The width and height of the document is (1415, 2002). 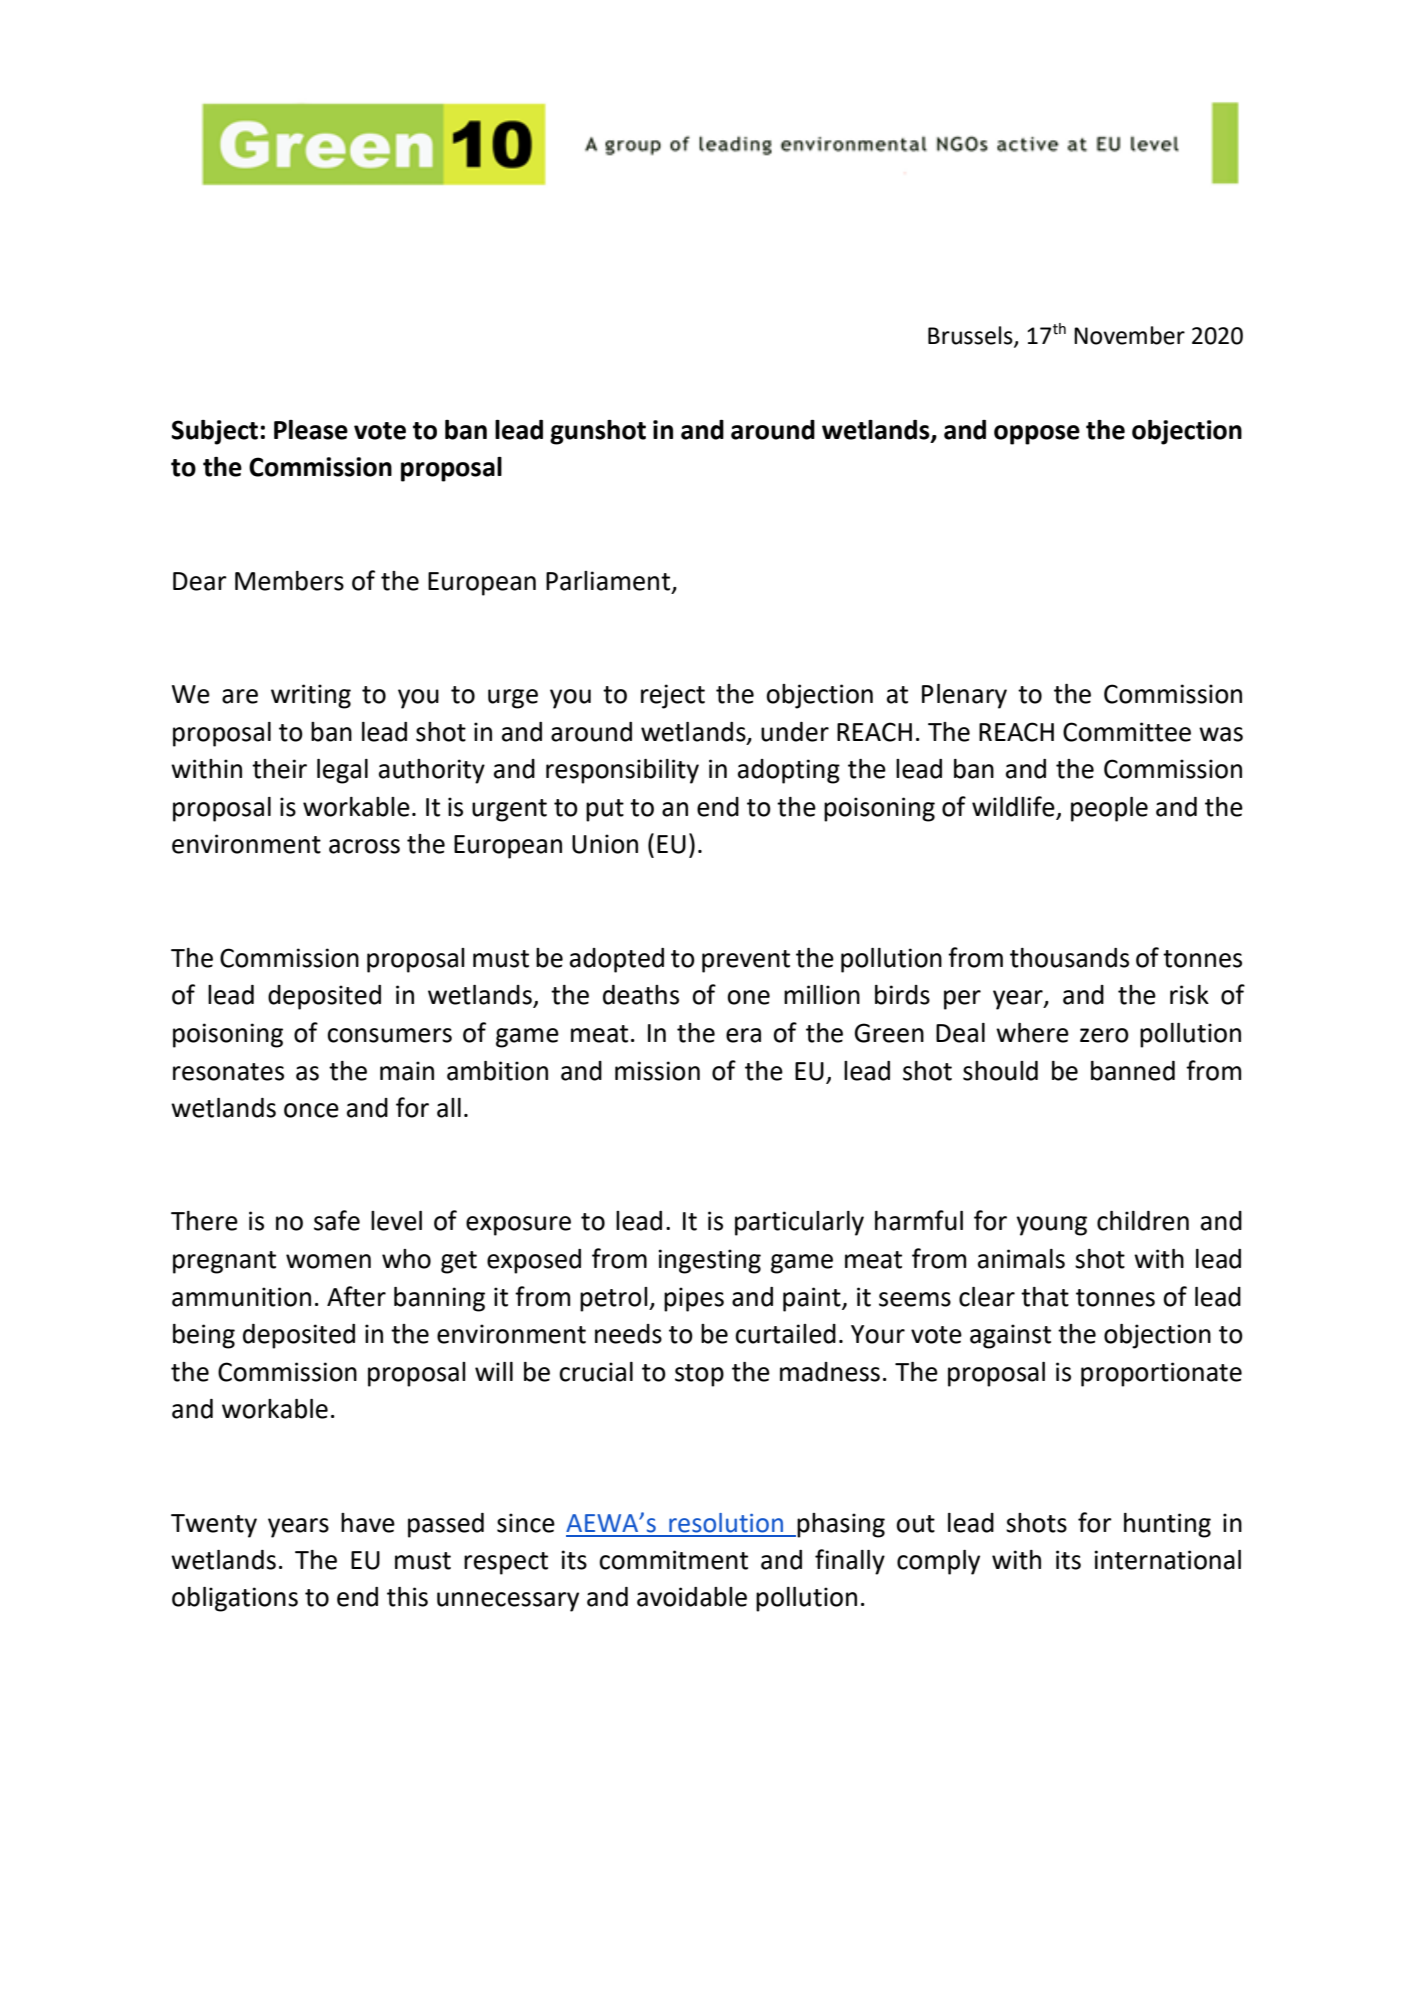 What do you see at coordinates (673, 1560) in the document?
I see `commitment` at bounding box center [673, 1560].
